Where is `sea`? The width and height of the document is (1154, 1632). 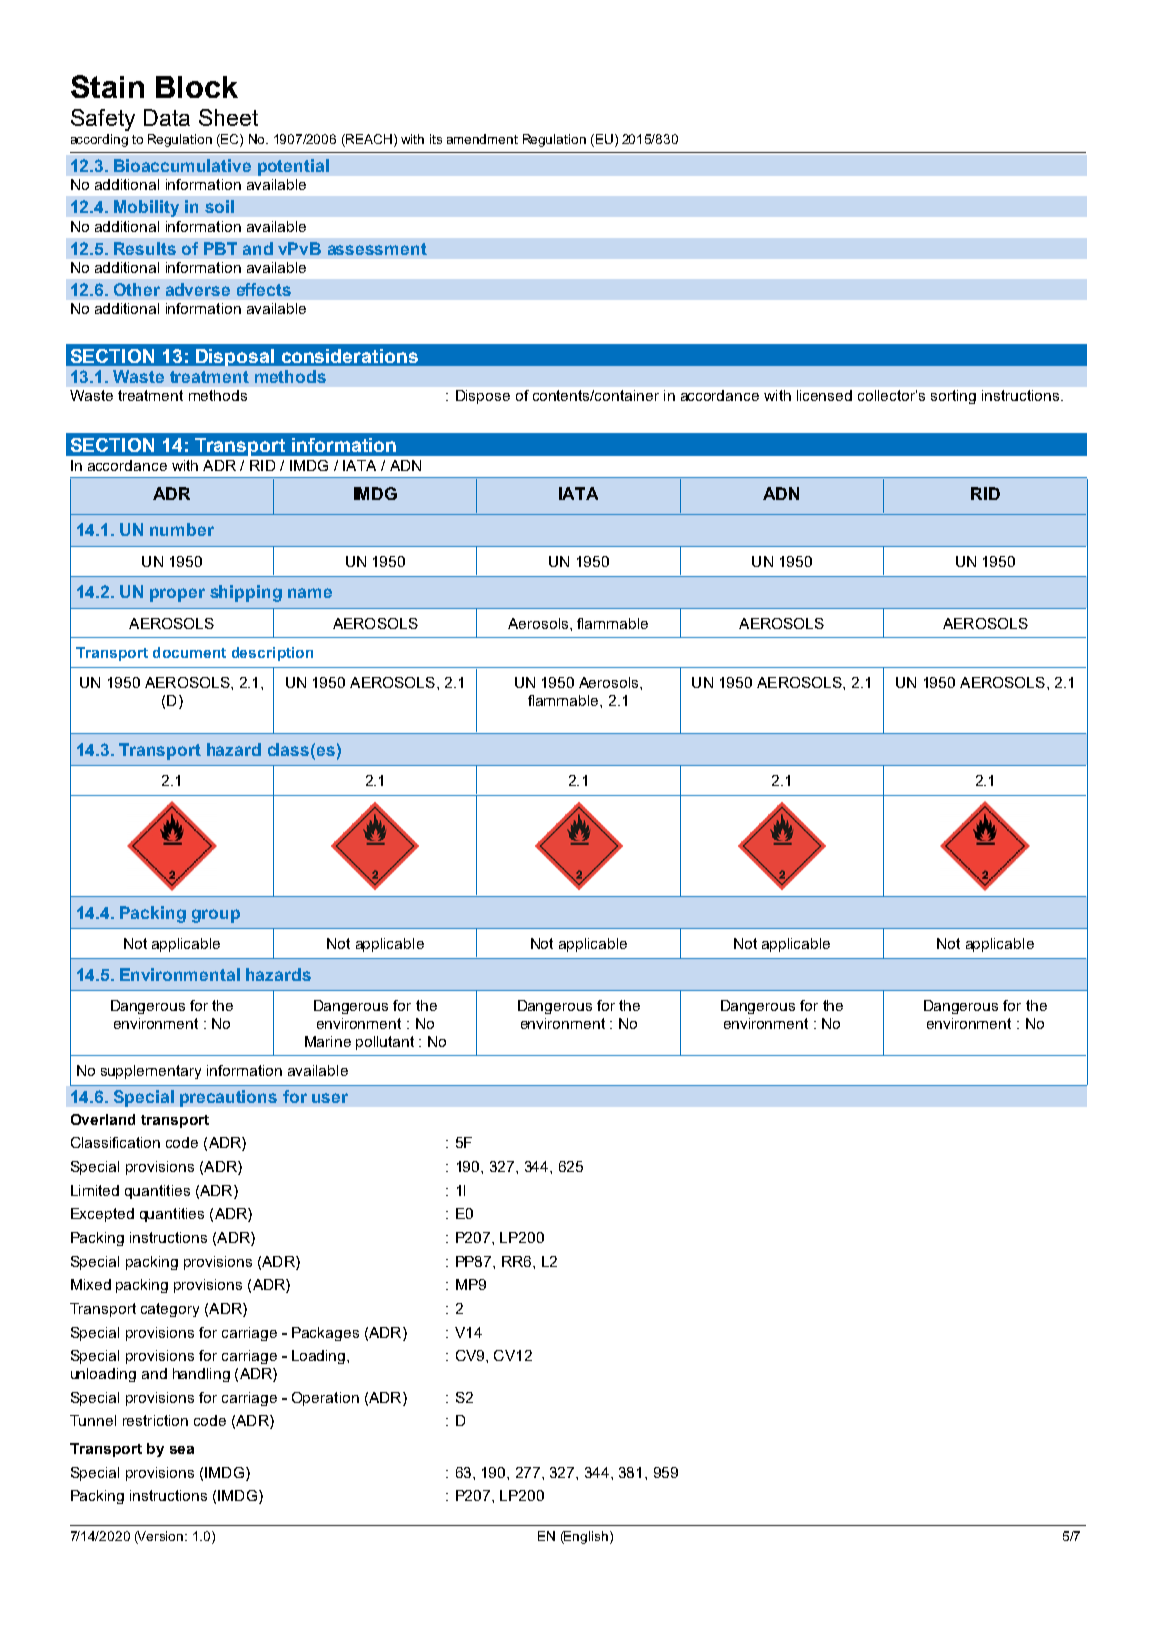
sea is located at coordinates (182, 1450).
